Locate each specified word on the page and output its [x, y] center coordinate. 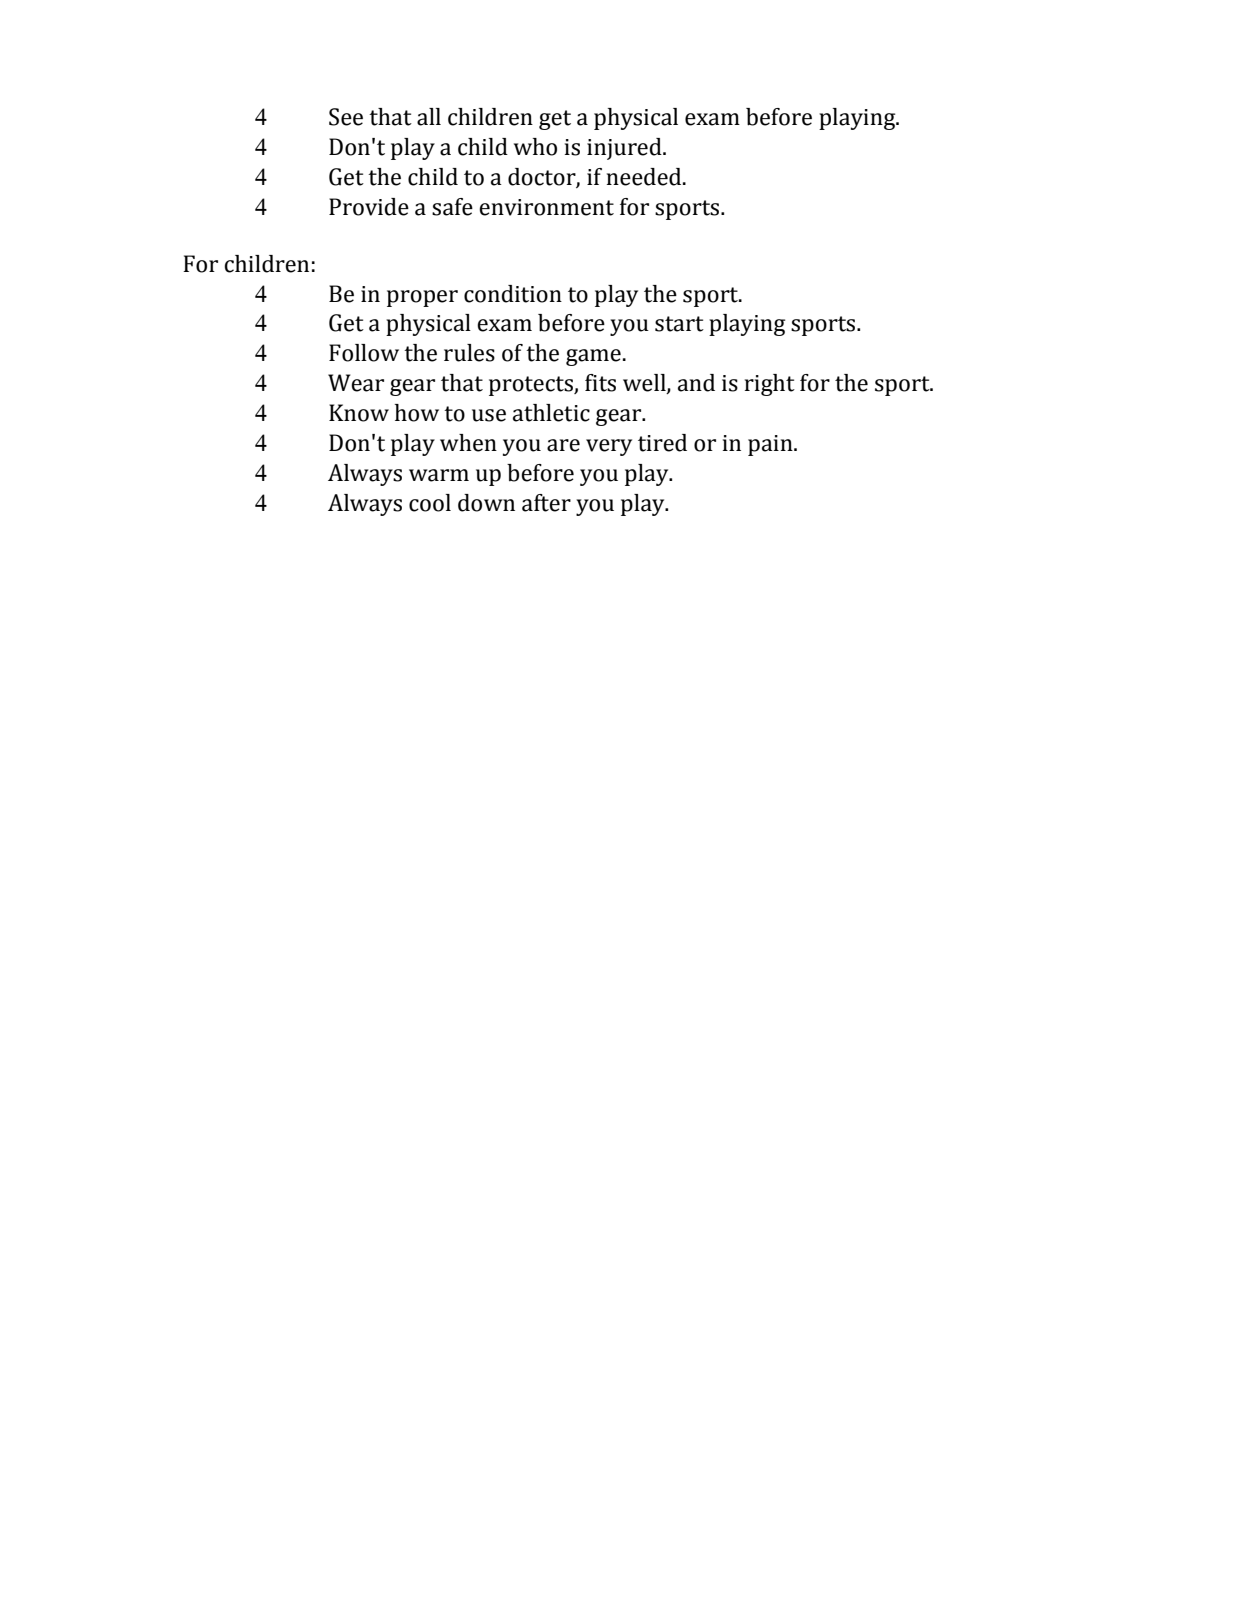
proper [422, 298]
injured [625, 149]
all [429, 117]
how [417, 413]
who [535, 147]
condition [513, 294]
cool [430, 503]
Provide [369, 207]
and [696, 383]
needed [645, 177]
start [679, 324]
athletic [551, 413]
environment [546, 207]
